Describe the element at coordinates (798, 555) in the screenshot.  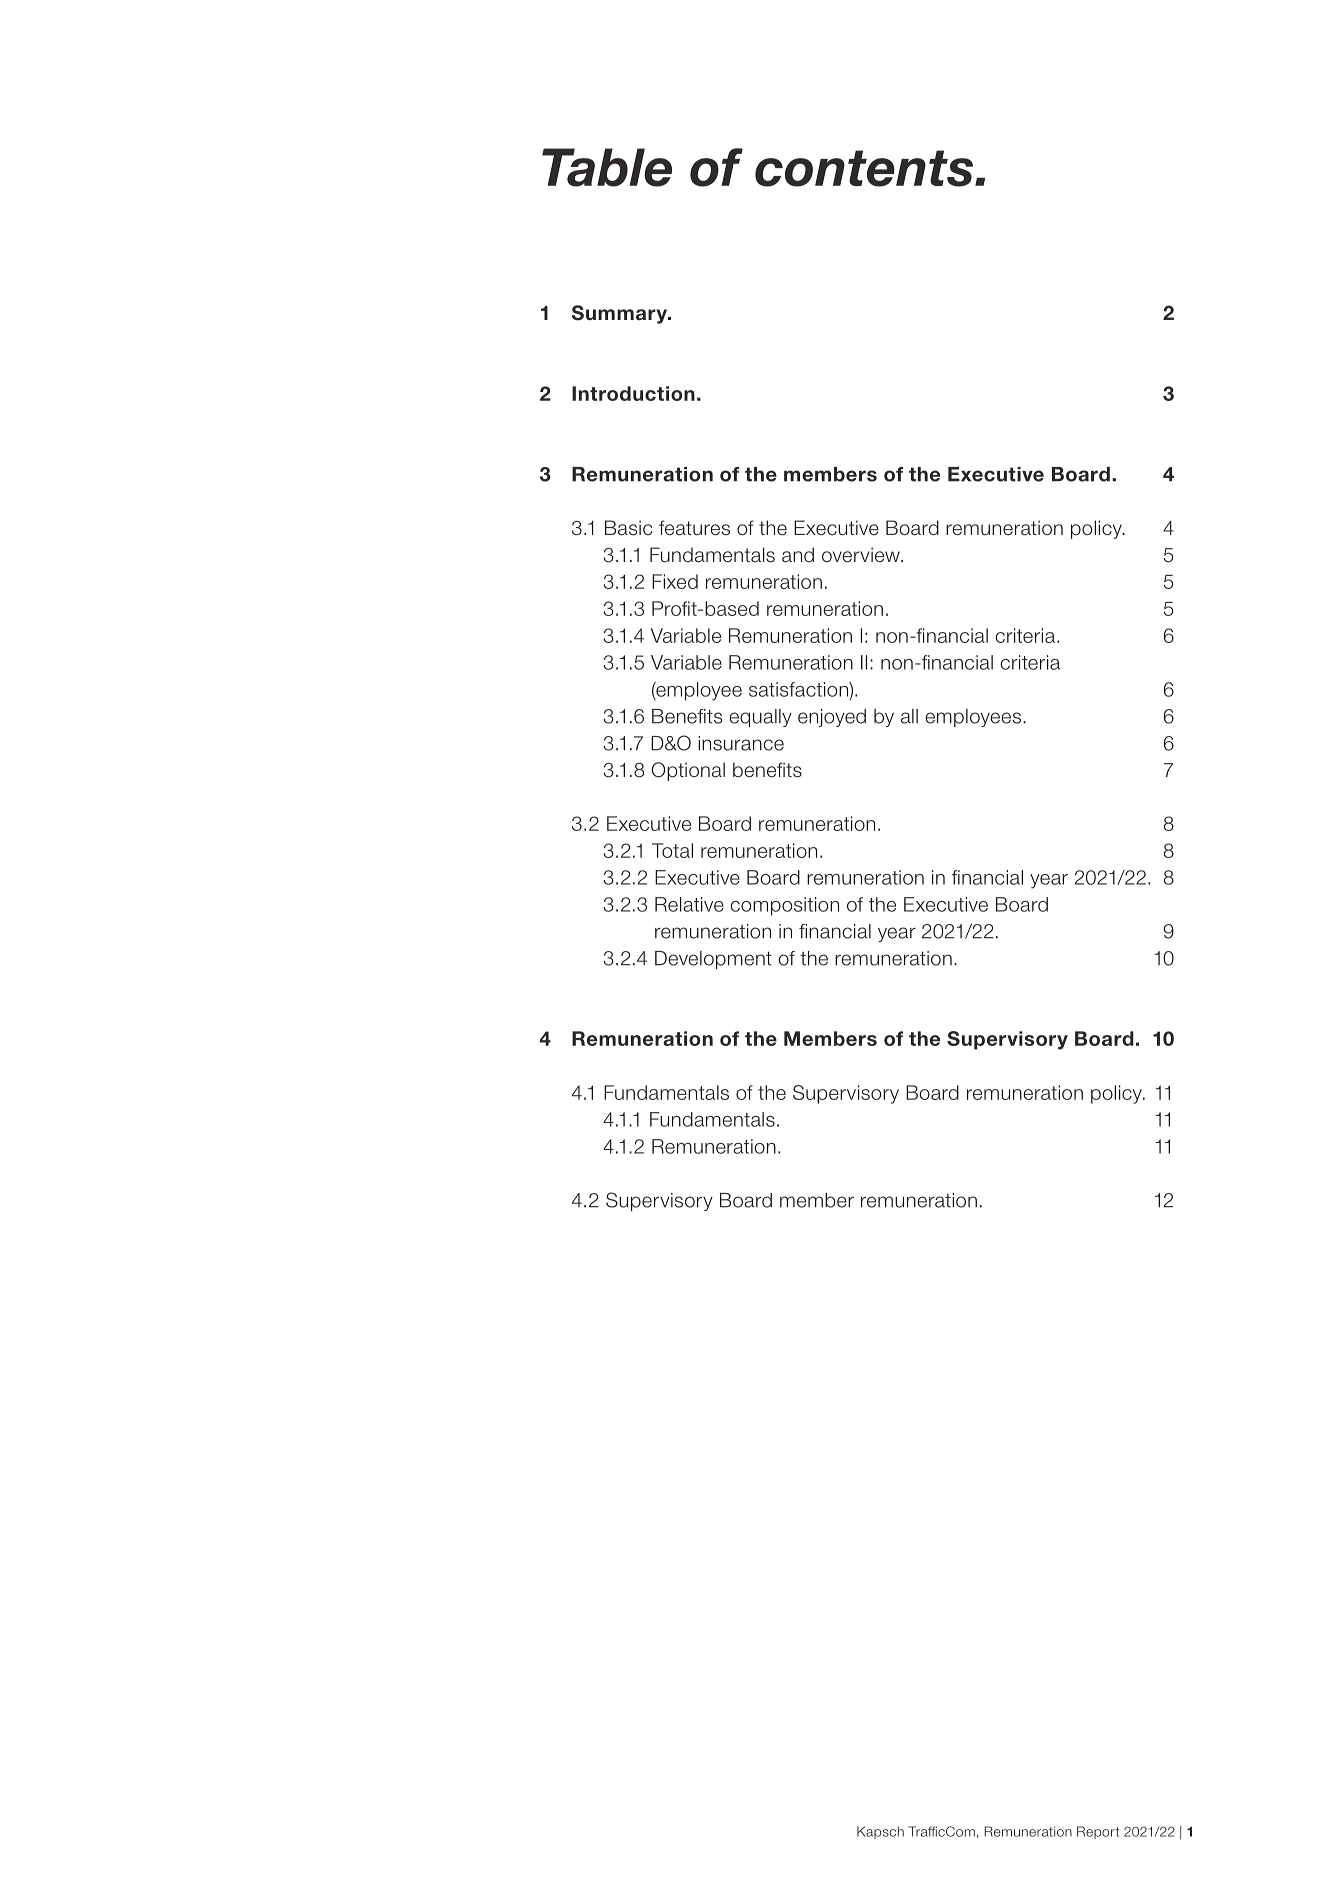
I see `and` at that location.
